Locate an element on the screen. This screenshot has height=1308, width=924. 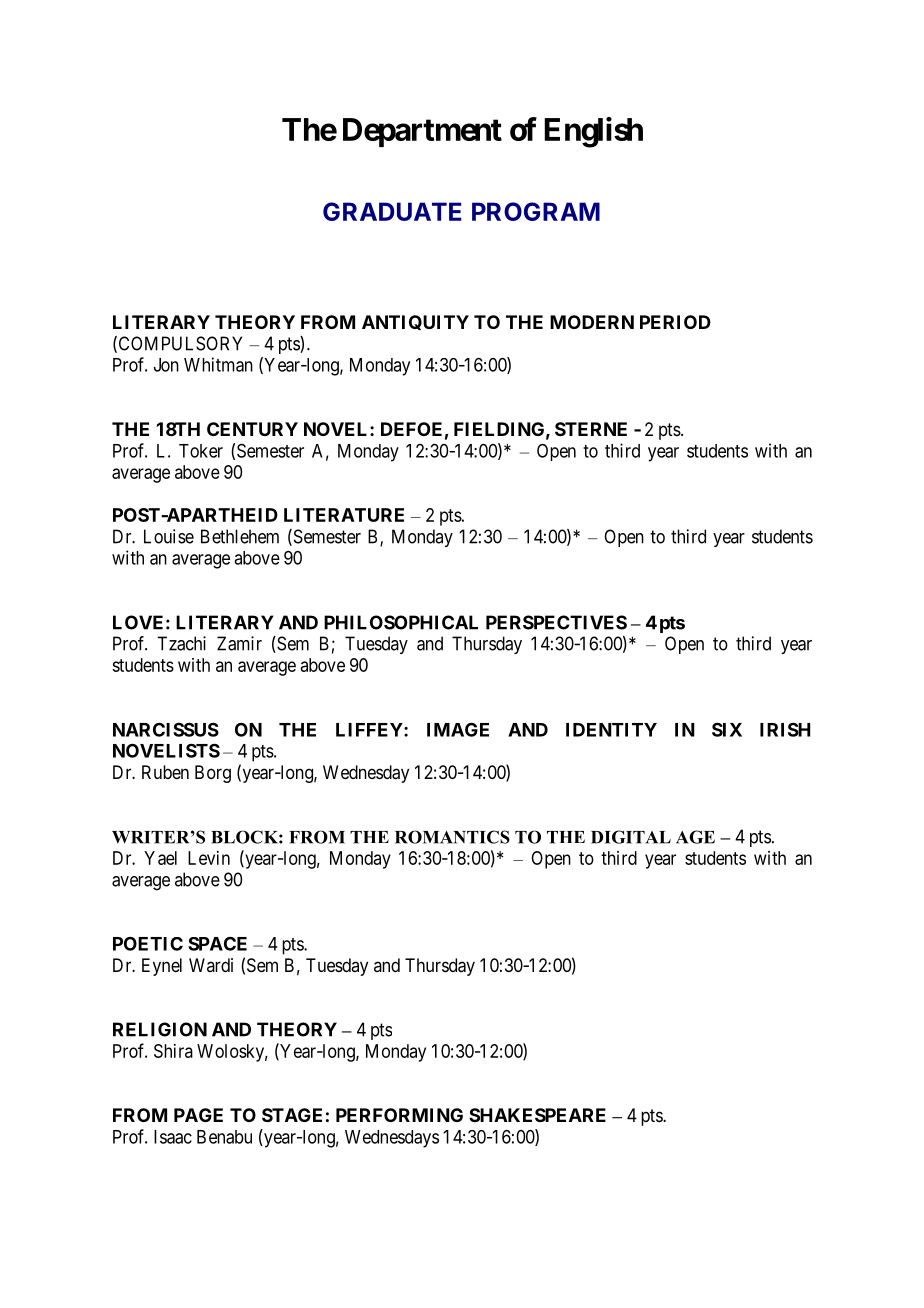
STERNE is located at coordinates (591, 429).
